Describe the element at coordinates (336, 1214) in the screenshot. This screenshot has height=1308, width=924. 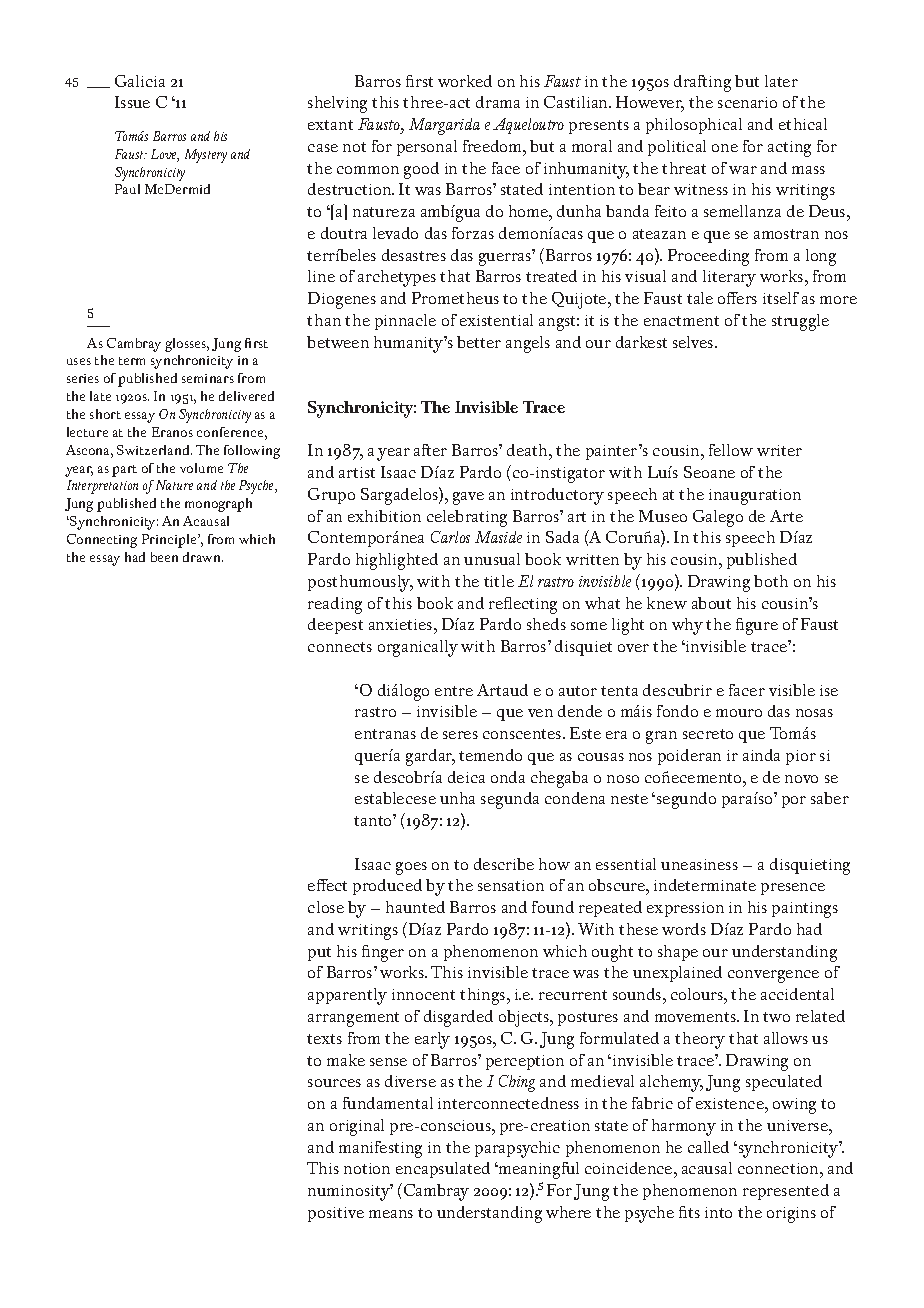
I see `positive` at that location.
